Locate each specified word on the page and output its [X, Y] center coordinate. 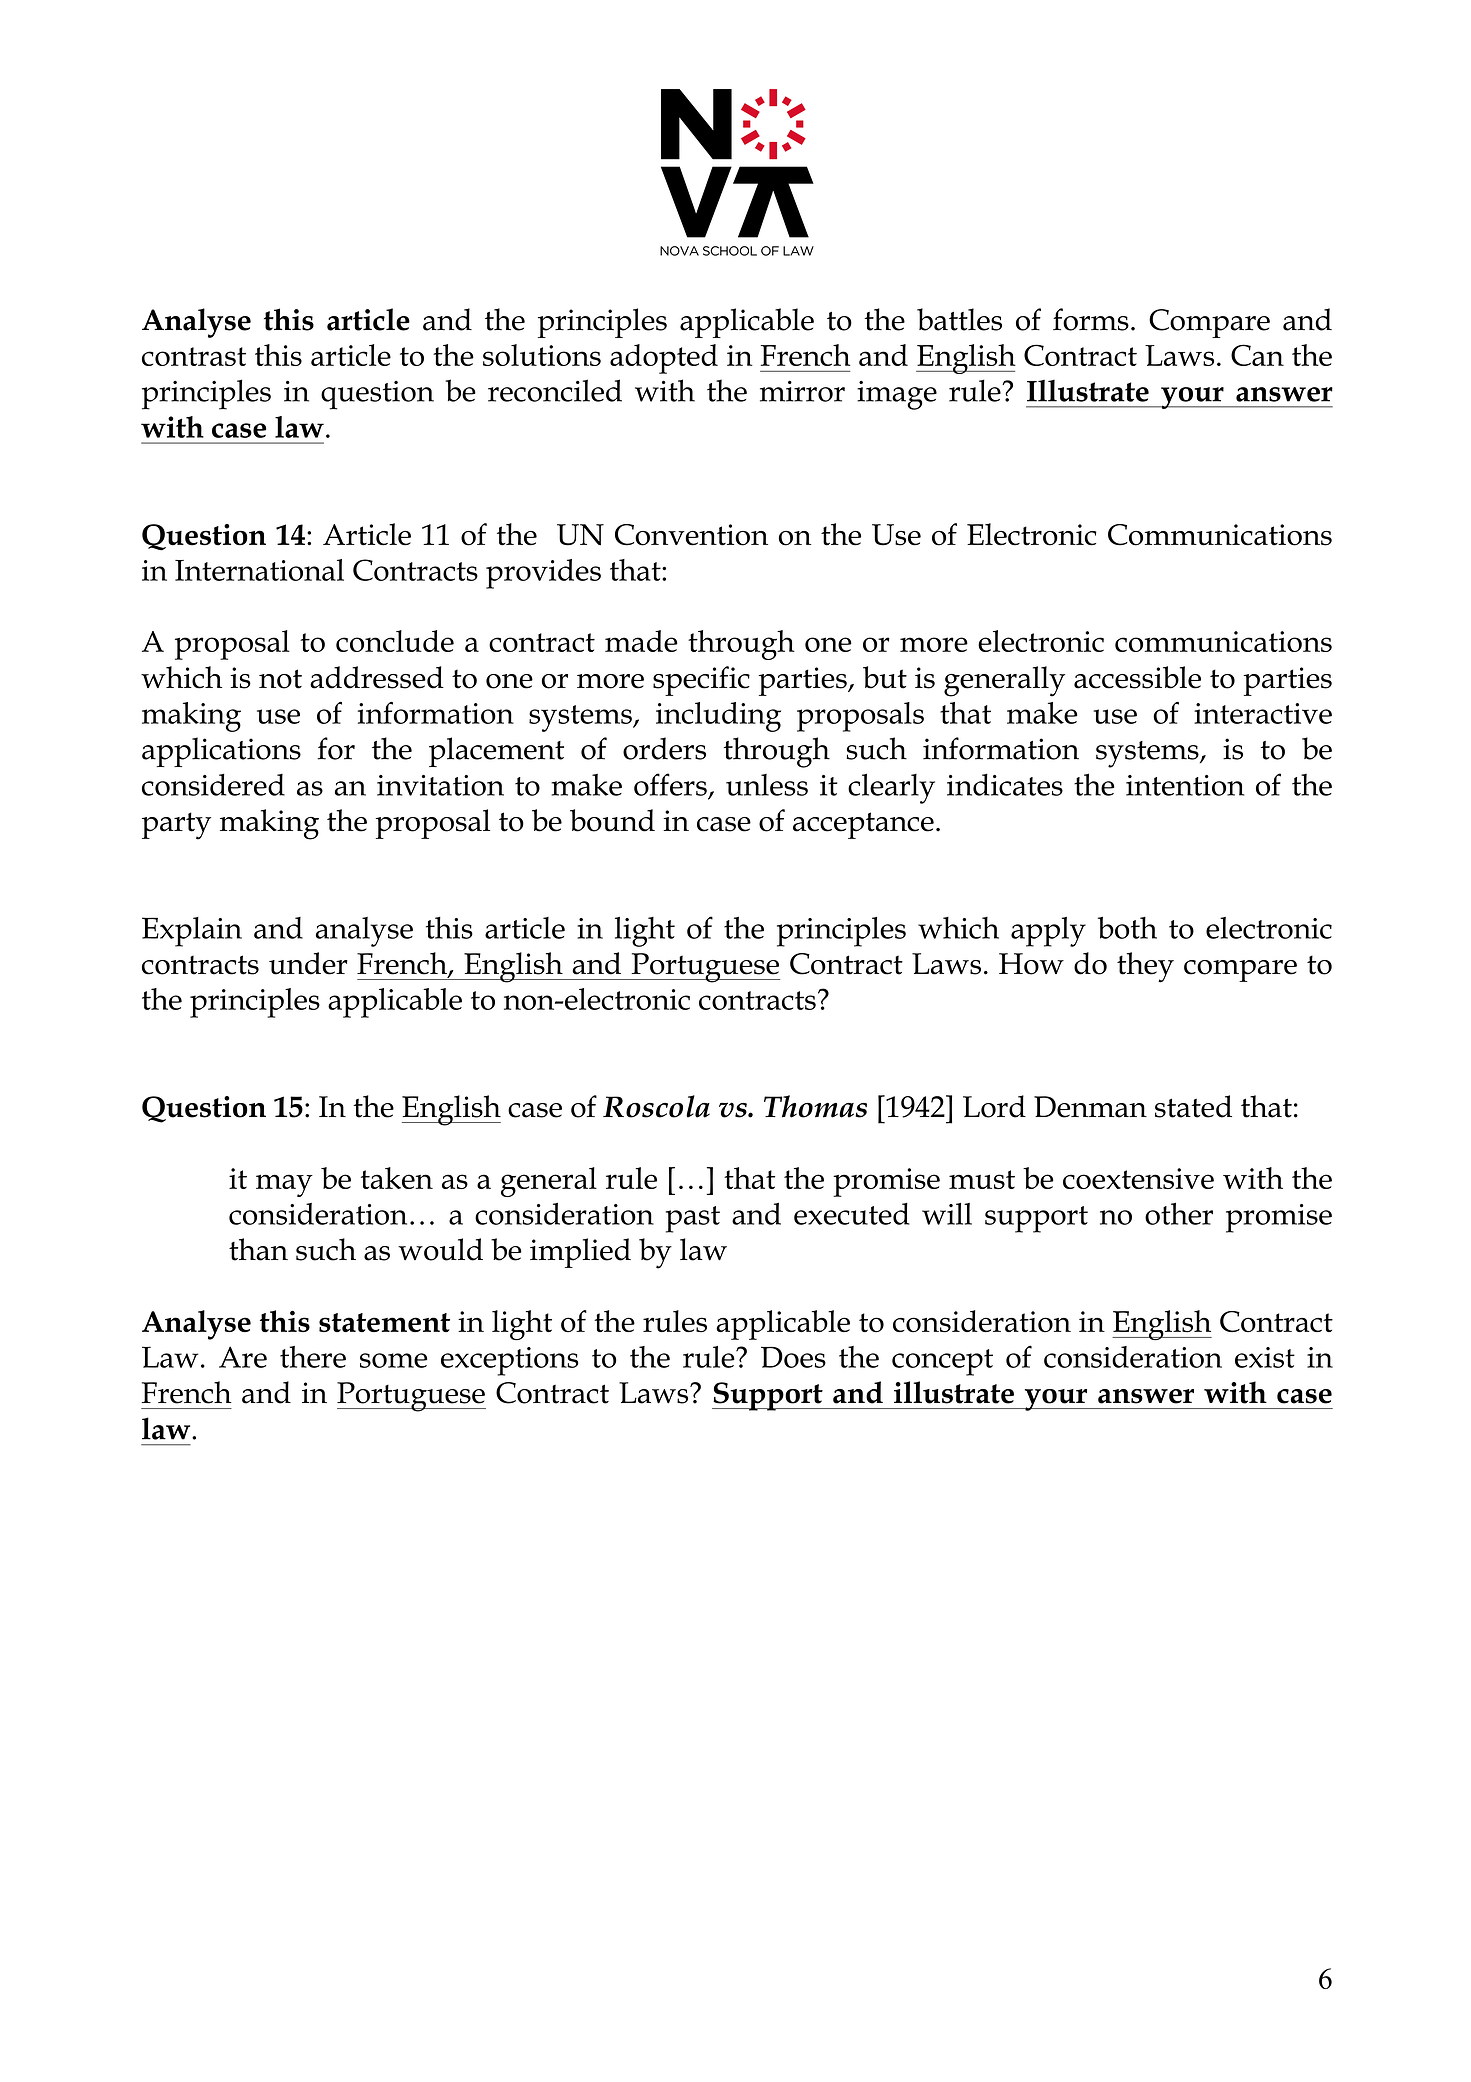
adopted [664, 359]
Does [793, 1357]
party [176, 826]
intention [1185, 785]
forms [1091, 319]
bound [612, 820]
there [313, 1357]
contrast [194, 356]
